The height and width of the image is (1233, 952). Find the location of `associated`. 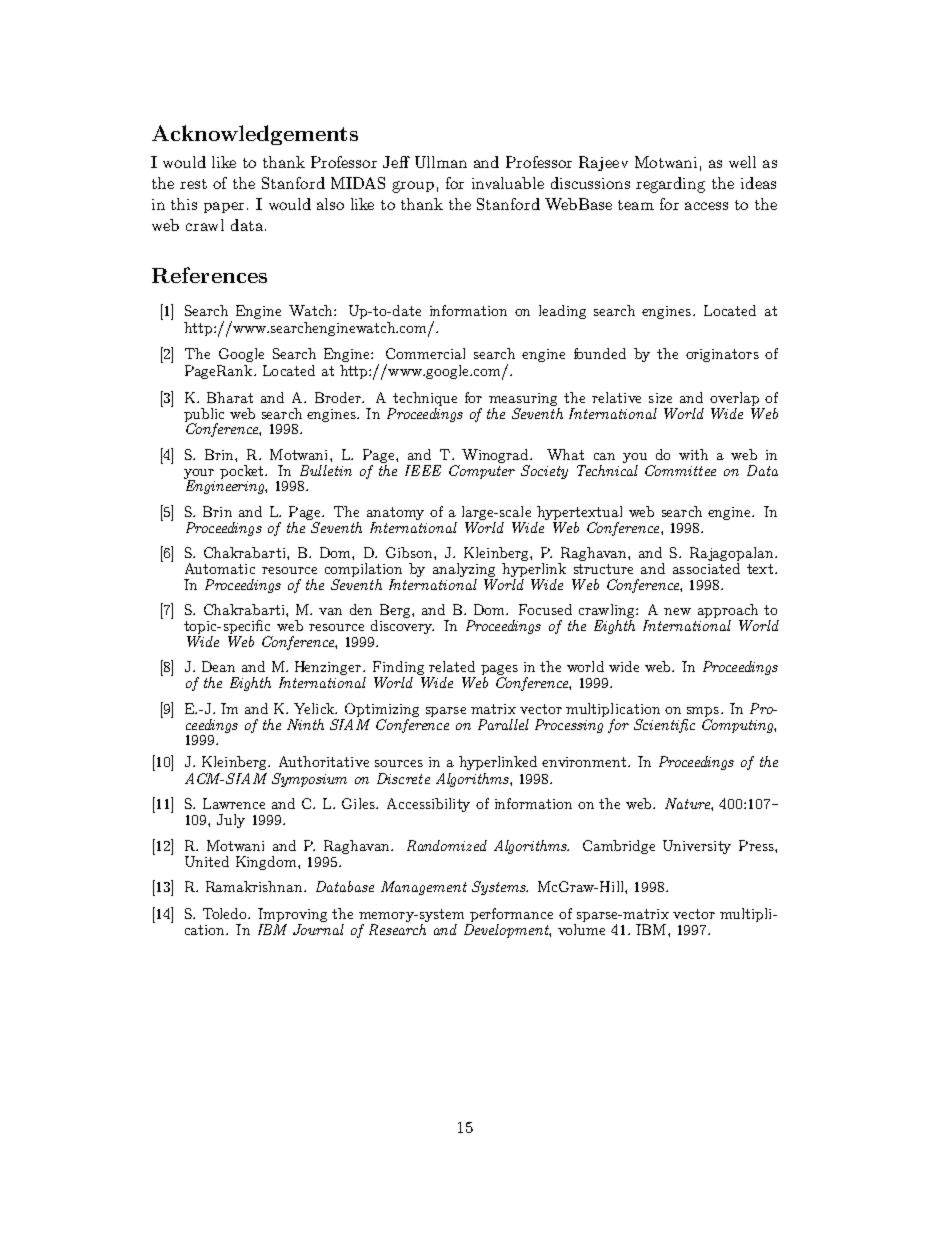

associated is located at coordinates (706, 568).
